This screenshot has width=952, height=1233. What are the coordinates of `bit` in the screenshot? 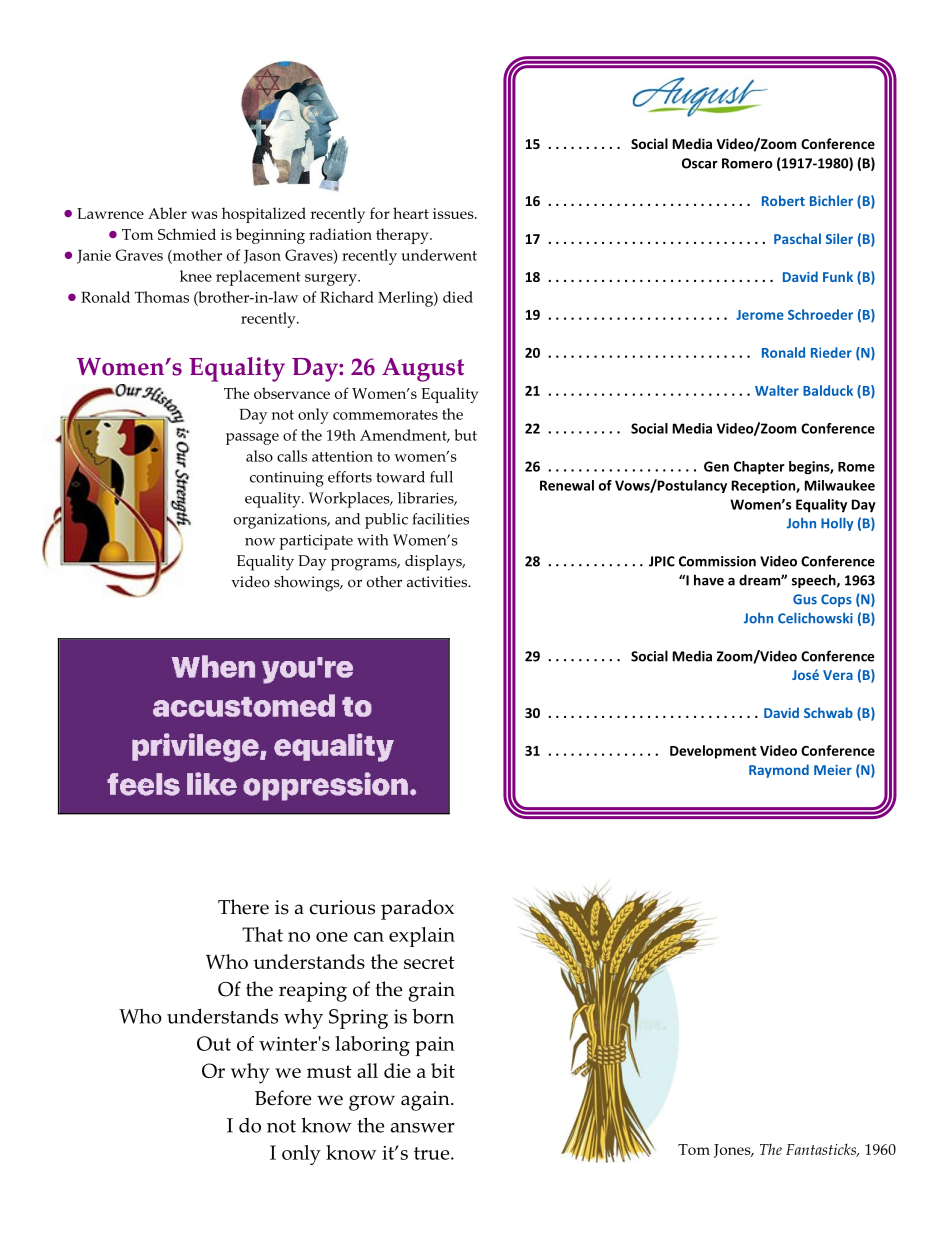 It's located at (443, 1070).
